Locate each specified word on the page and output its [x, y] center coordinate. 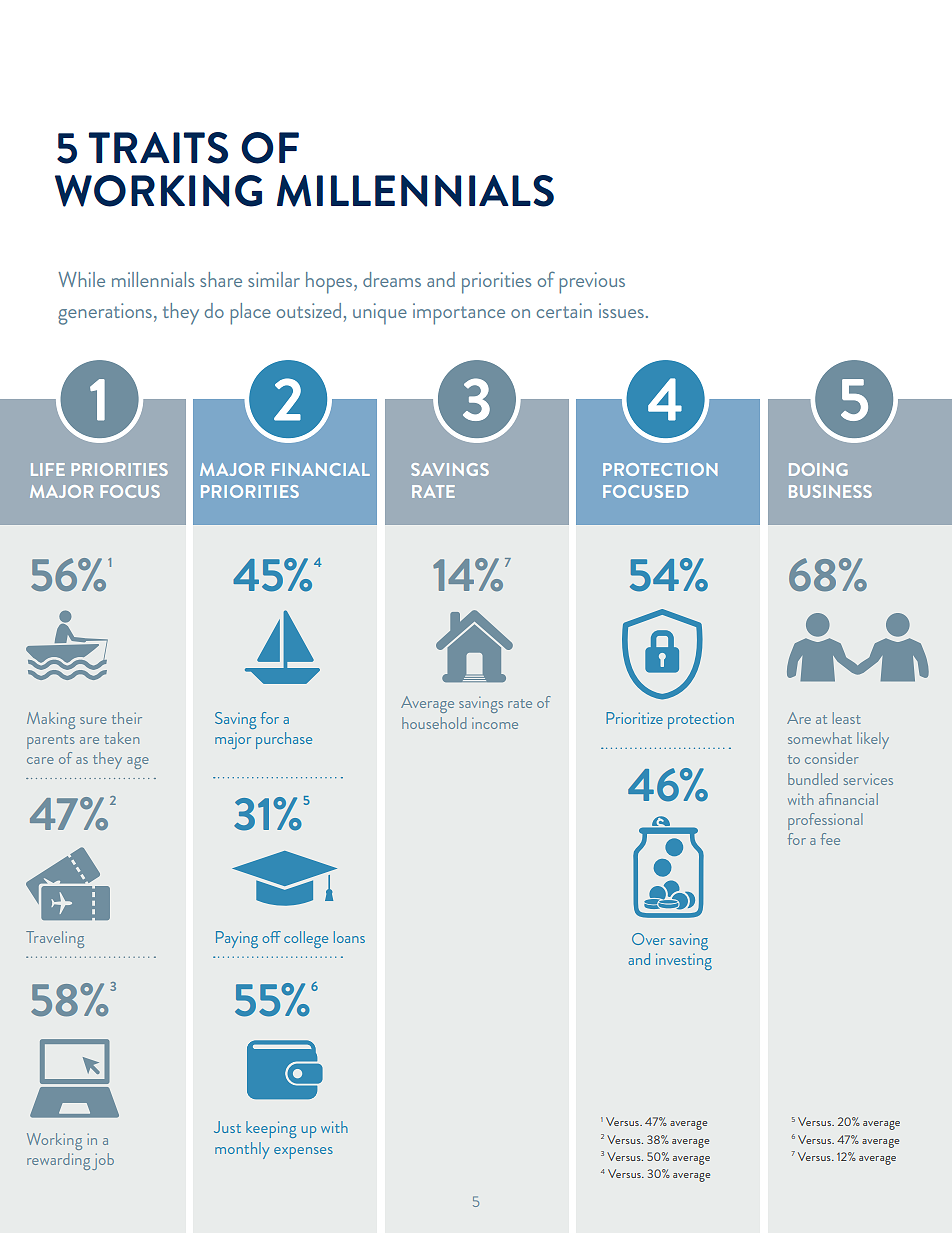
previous [592, 283]
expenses [303, 1153]
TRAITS [158, 148]
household [434, 723]
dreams [392, 279]
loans [349, 937]
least [847, 718]
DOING [818, 469]
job [103, 1161]
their [127, 718]
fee [830, 839]
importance [459, 314]
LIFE [48, 469]
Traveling [55, 939]
